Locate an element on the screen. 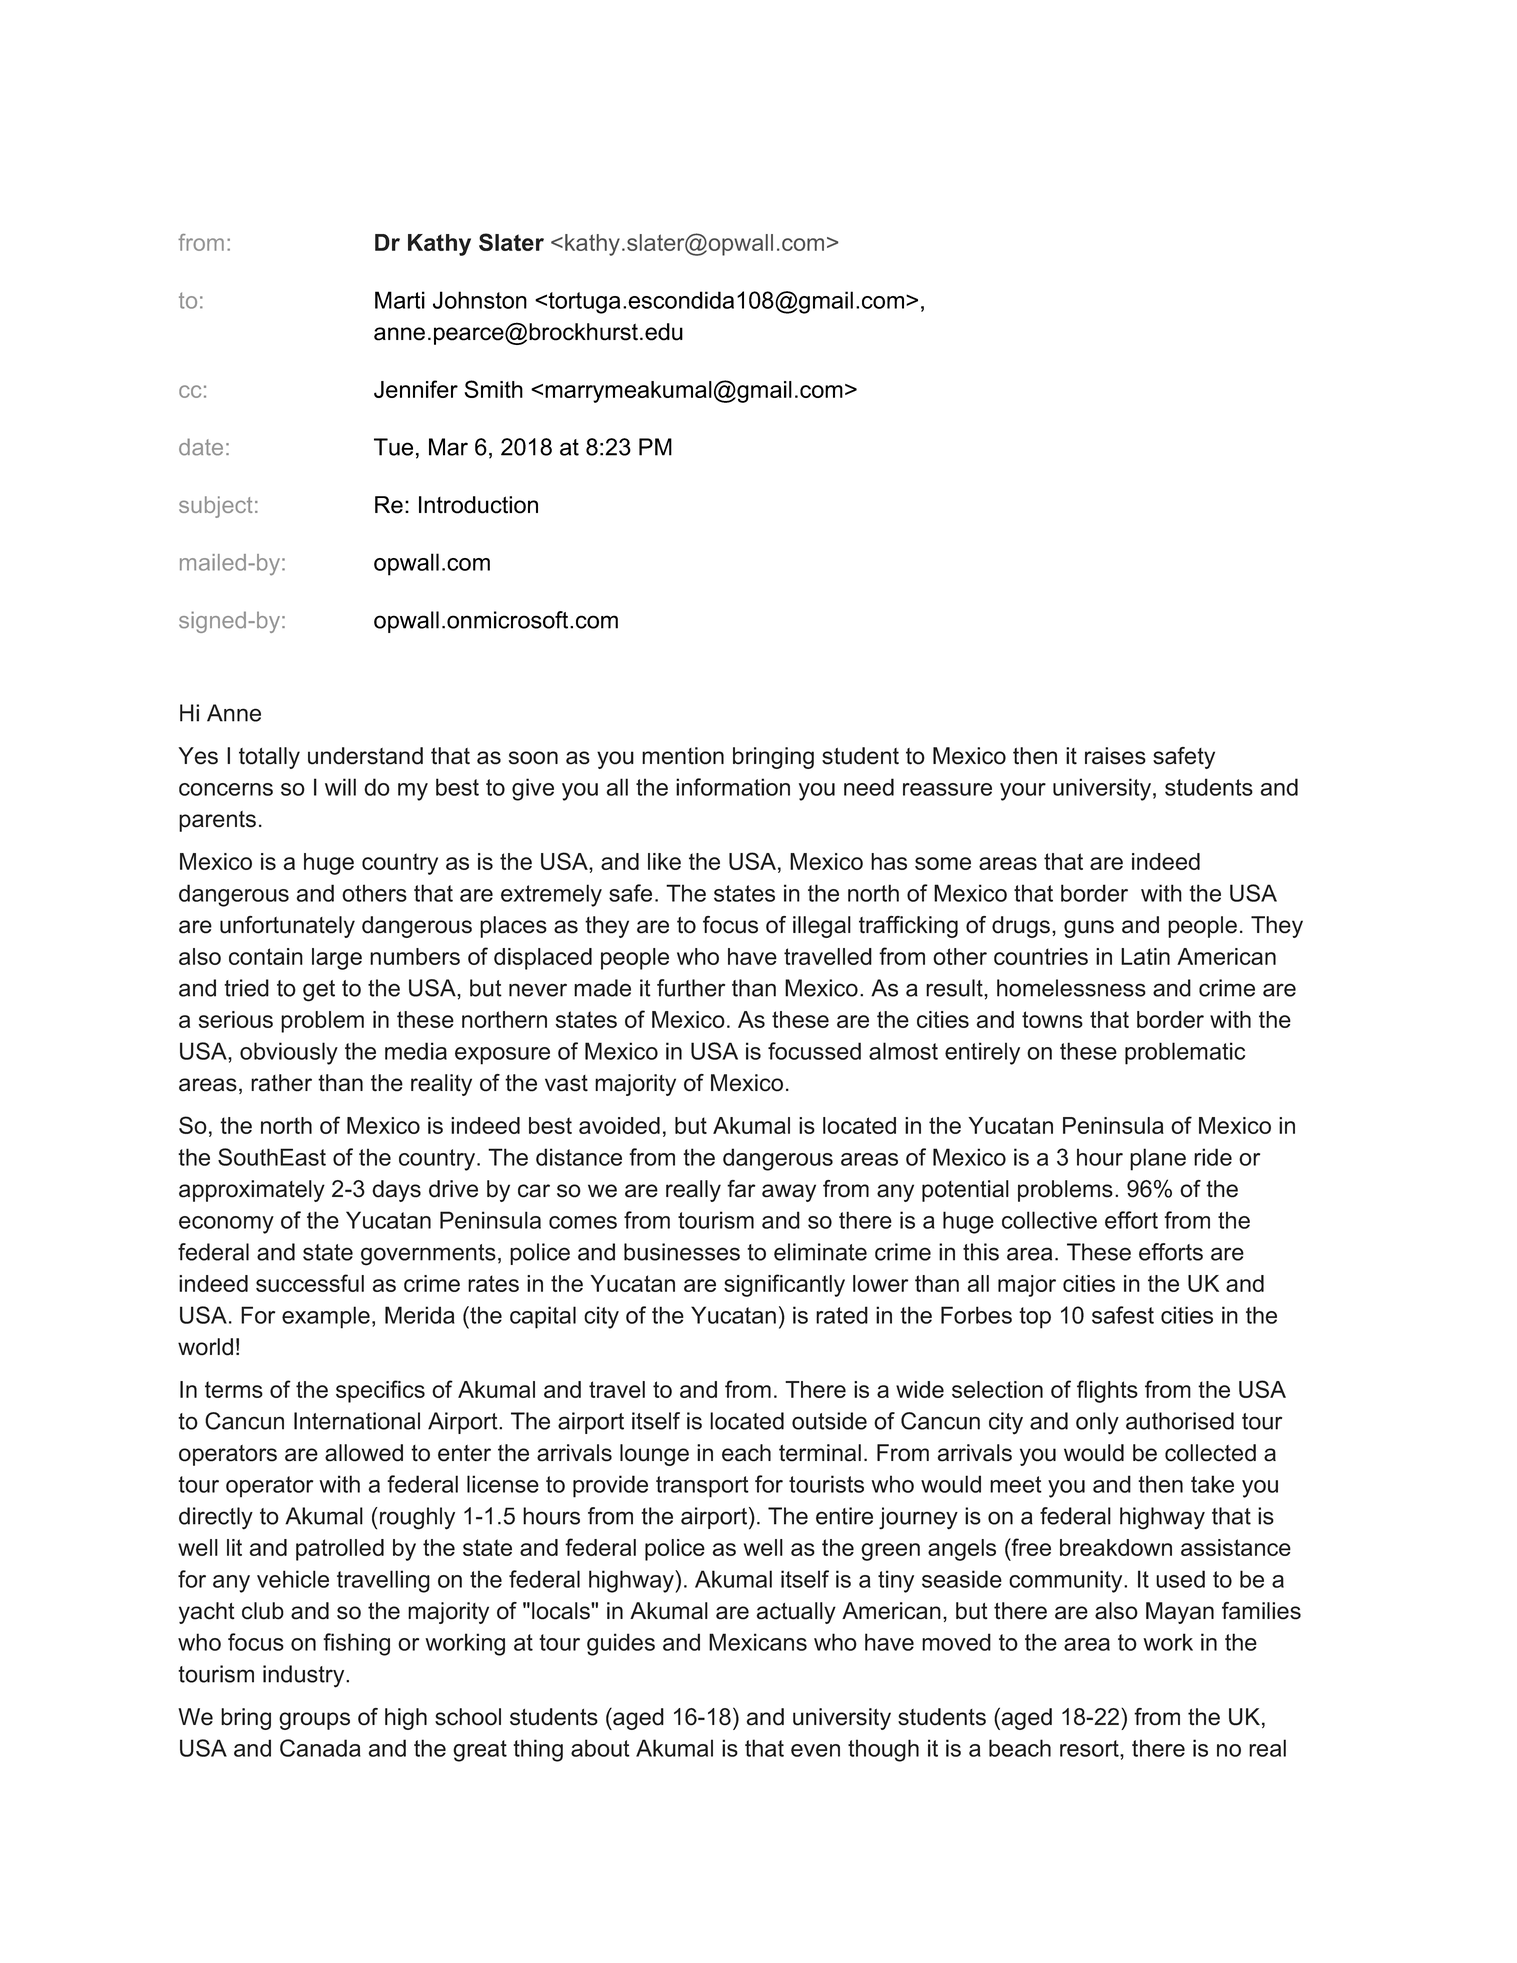 The width and height of the screenshot is (1517, 1963). raises is located at coordinates (1115, 756).
